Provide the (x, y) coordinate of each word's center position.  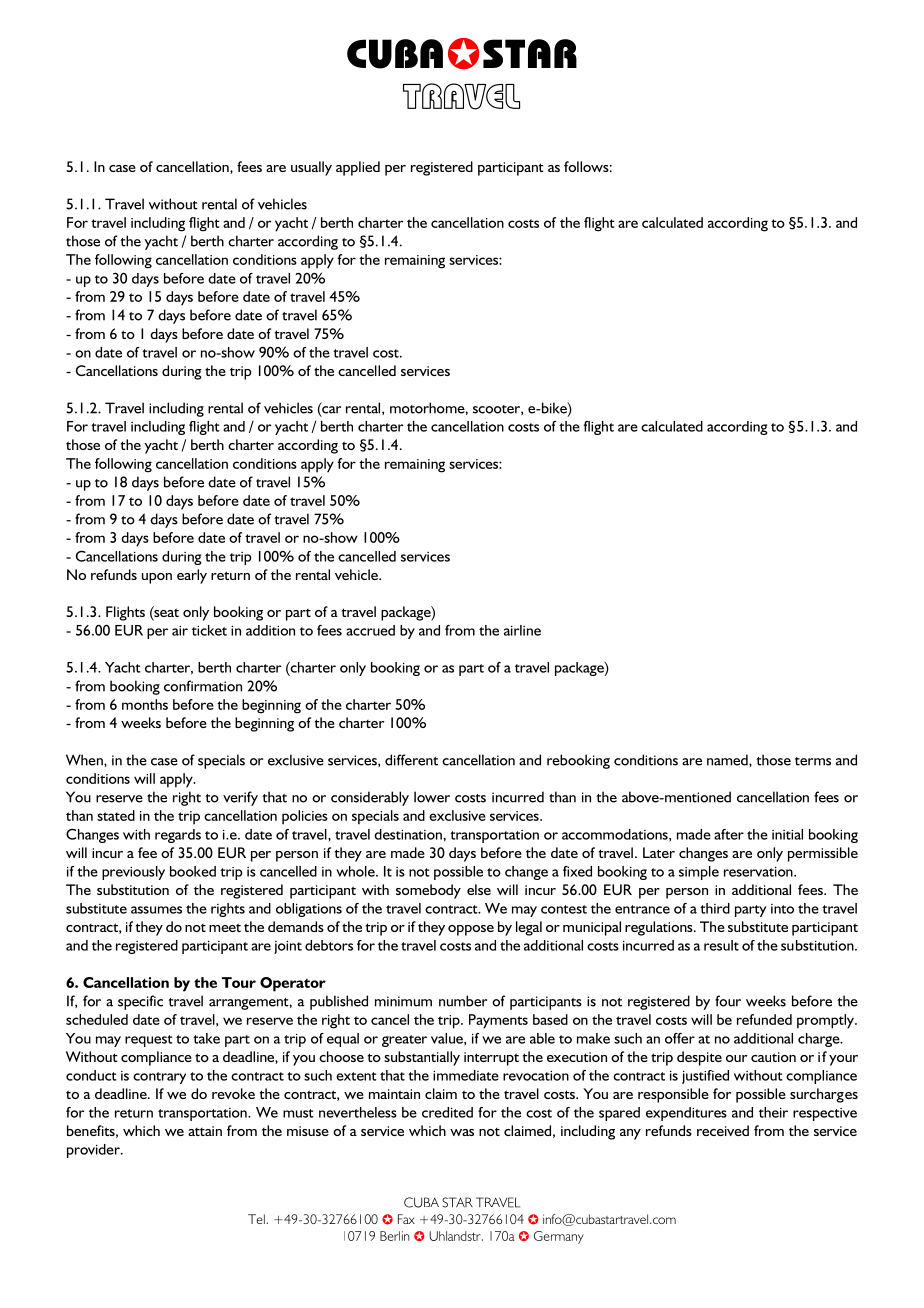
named (728, 760)
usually (311, 168)
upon (157, 578)
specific (140, 1002)
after (729, 834)
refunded (764, 1019)
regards (178, 836)
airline (522, 630)
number (463, 1001)
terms (813, 761)
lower (432, 797)
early (192, 576)
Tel (256, 1219)
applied (358, 168)
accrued (370, 630)
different (411, 760)
